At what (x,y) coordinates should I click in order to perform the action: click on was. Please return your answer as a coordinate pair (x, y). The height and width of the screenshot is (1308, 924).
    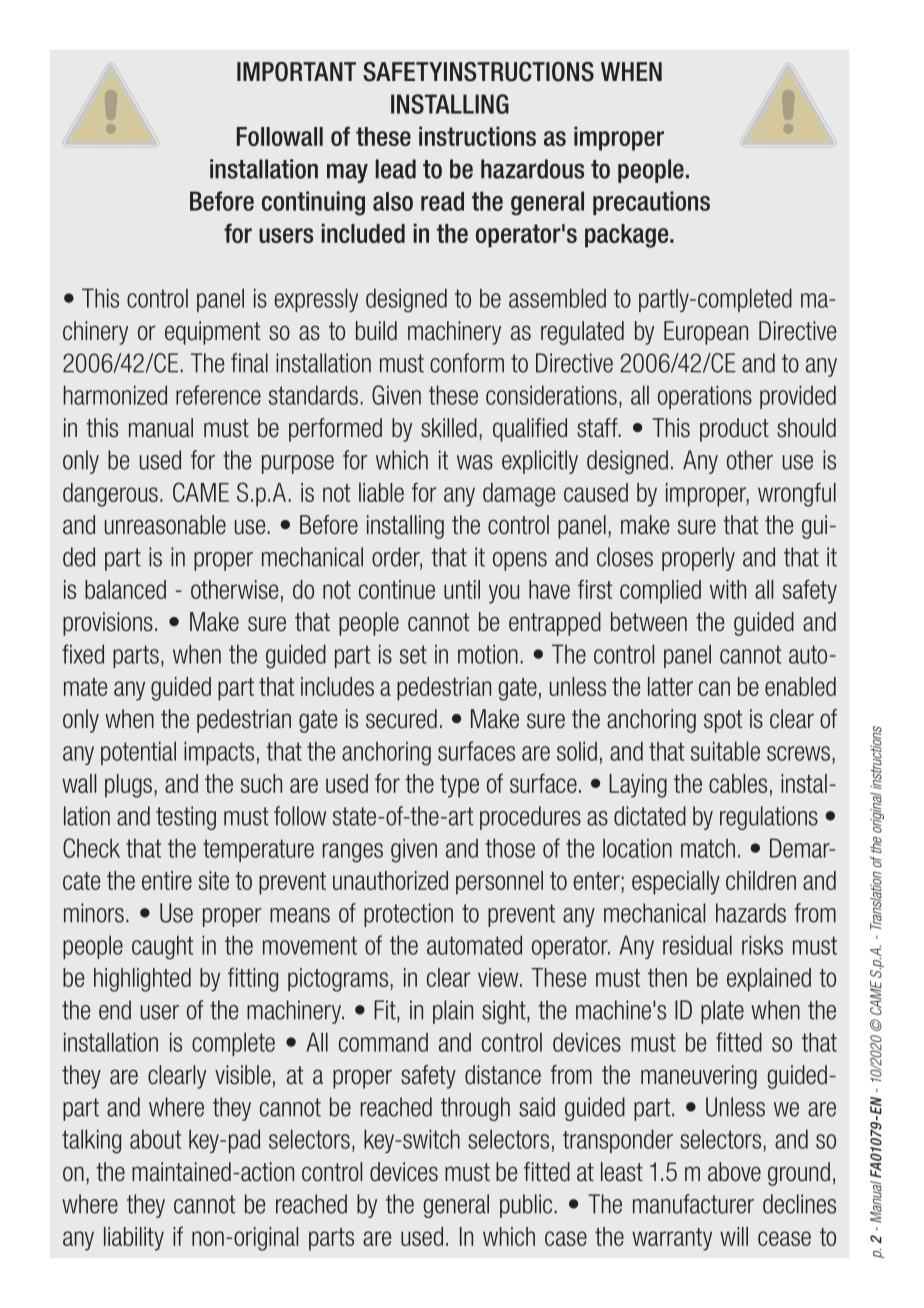
    Looking at the image, I should click on (475, 462).
